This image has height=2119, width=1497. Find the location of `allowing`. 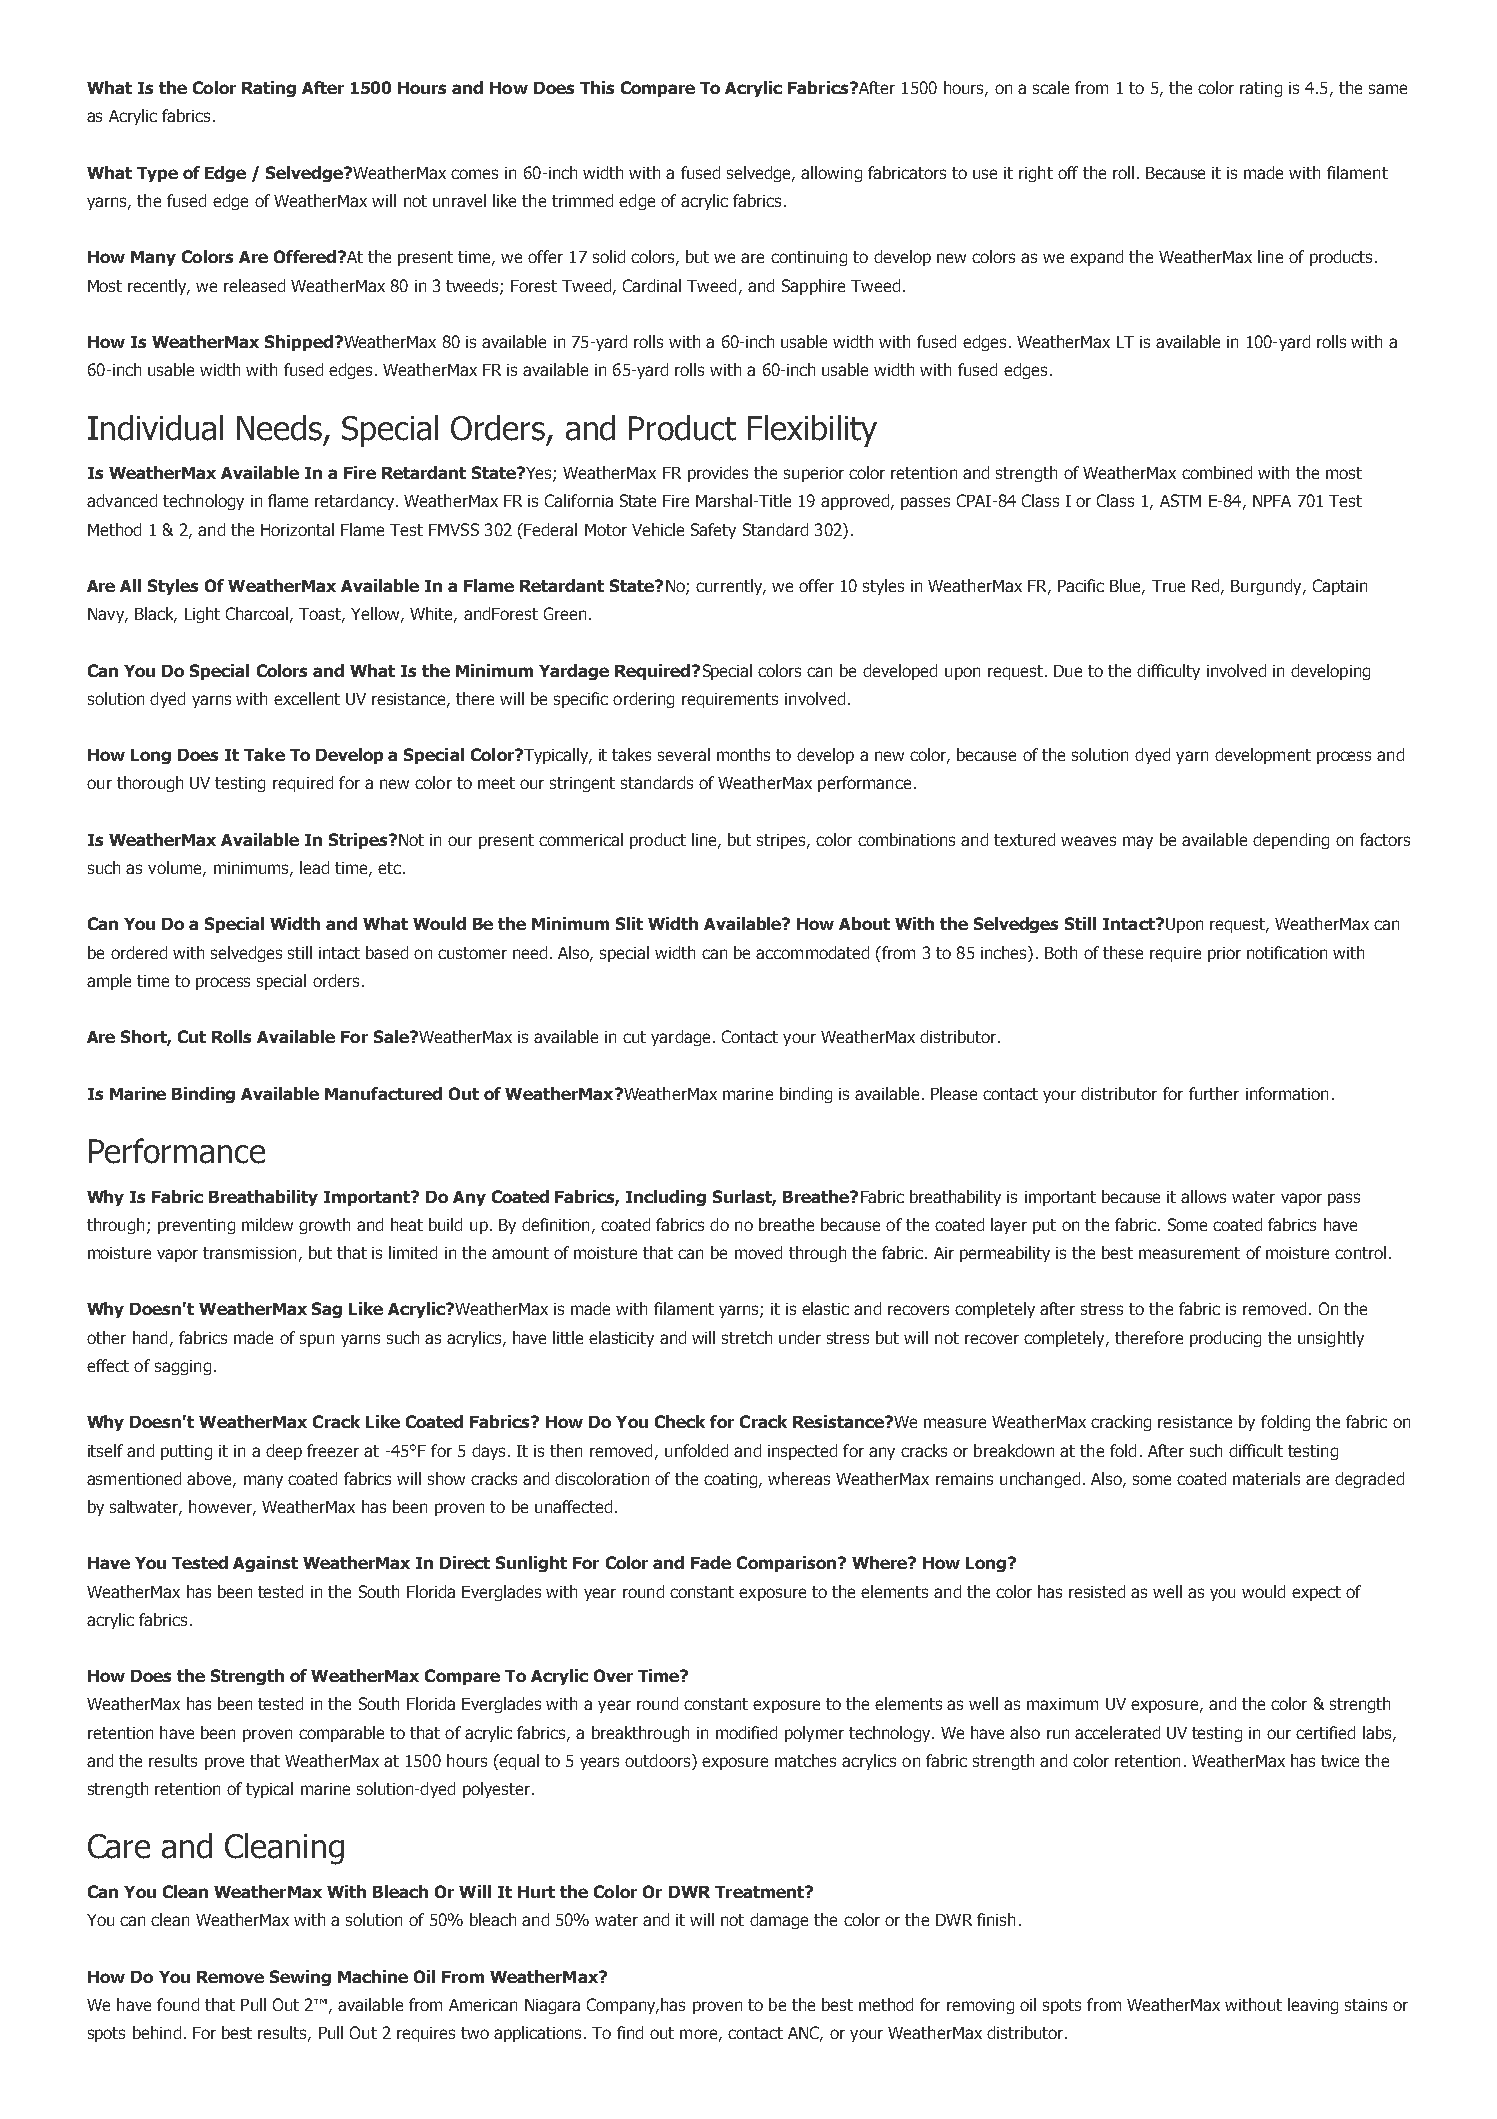

allowing is located at coordinates (831, 174).
